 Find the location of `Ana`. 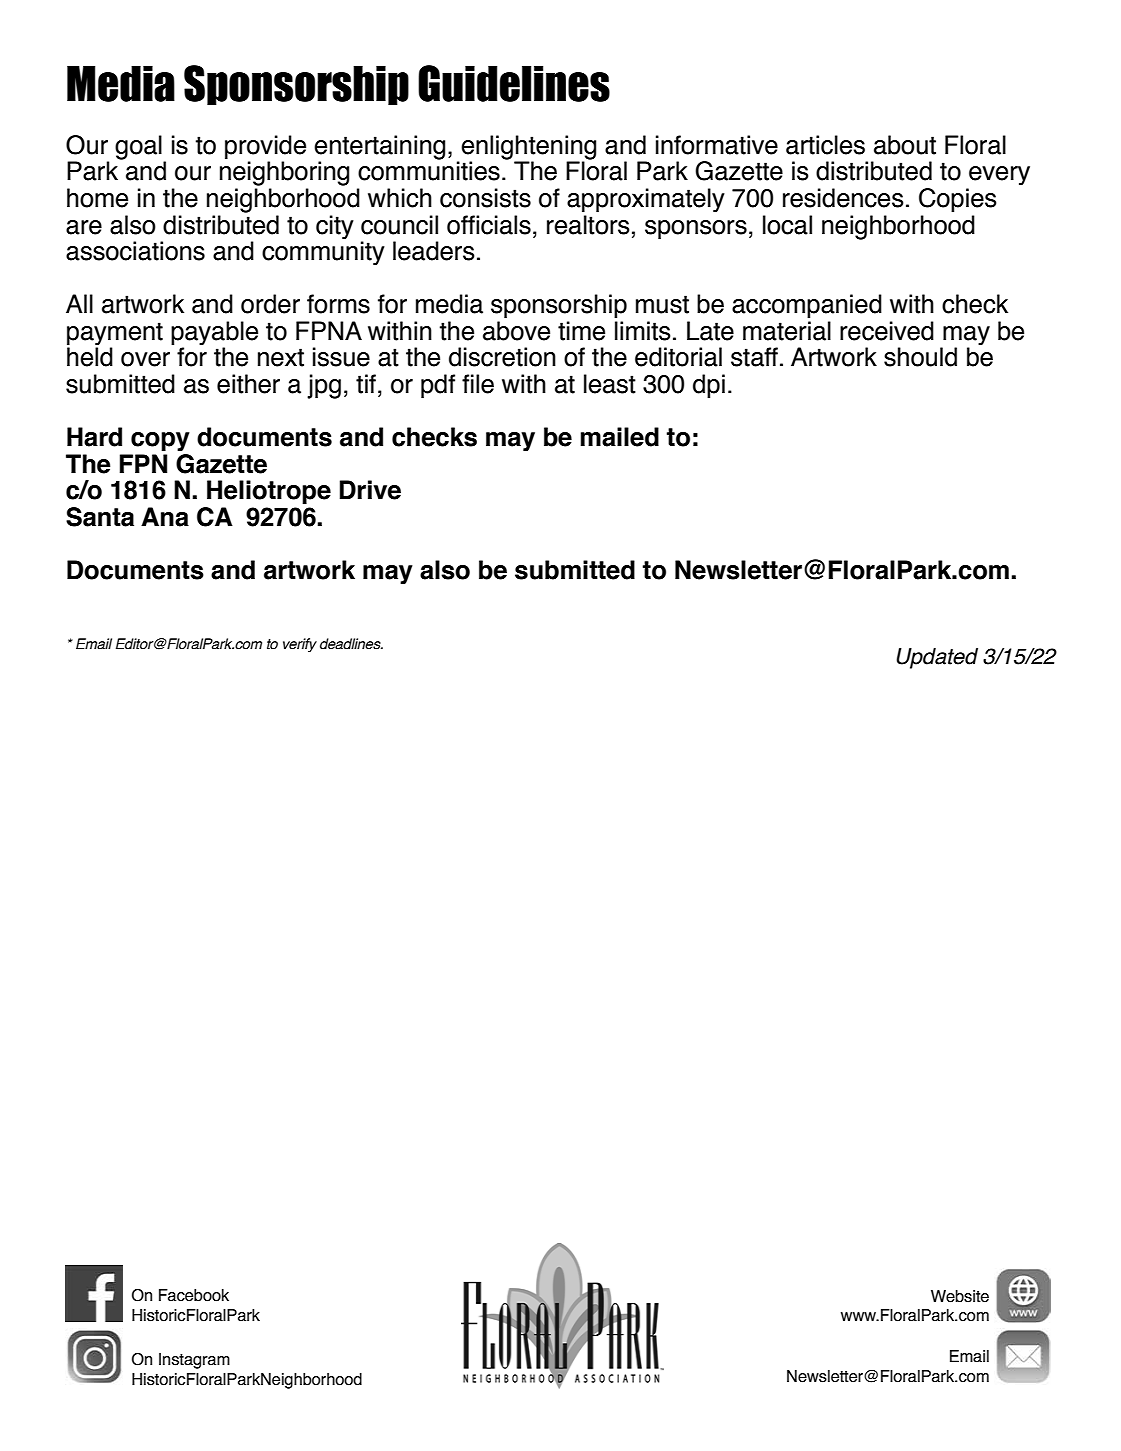

Ana is located at coordinates (165, 517).
